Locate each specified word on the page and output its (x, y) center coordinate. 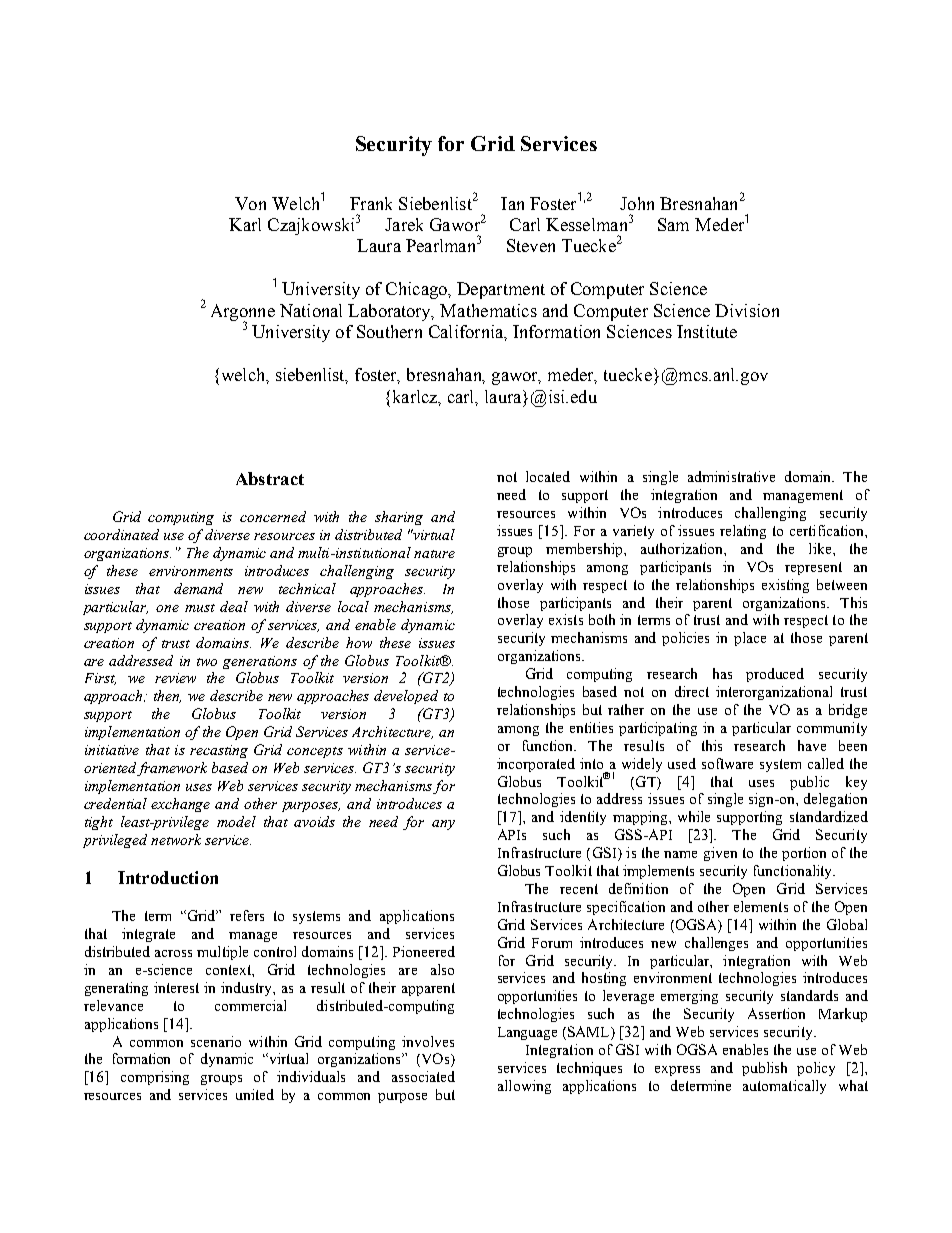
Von (250, 203)
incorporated (536, 765)
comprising (155, 1078)
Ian (512, 203)
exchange (180, 805)
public (809, 783)
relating (743, 532)
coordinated (121, 534)
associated (423, 1076)
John (637, 203)
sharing (399, 518)
